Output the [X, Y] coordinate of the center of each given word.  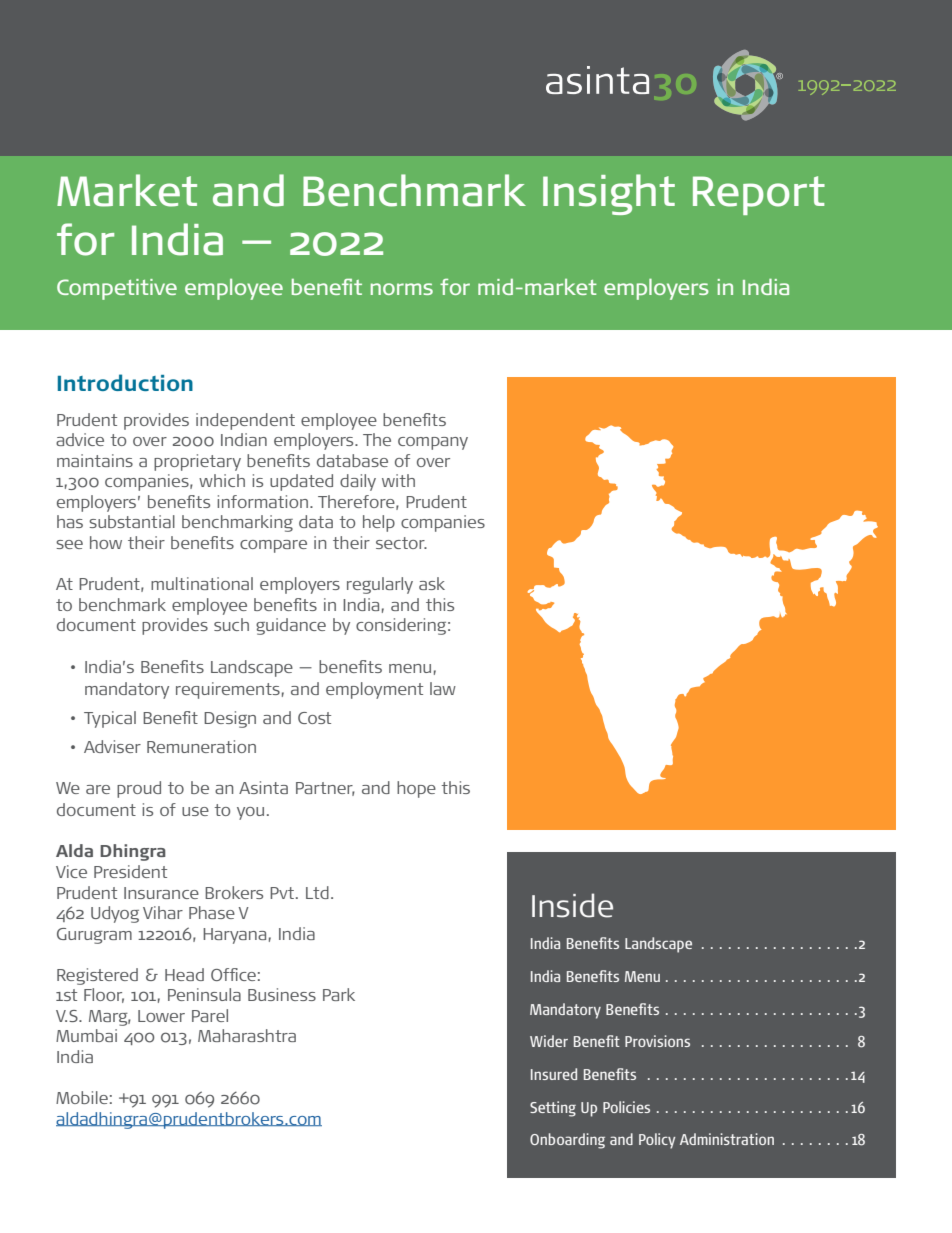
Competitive [117, 289]
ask [432, 583]
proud [139, 789]
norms [402, 289]
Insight [609, 194]
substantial [132, 521]
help [379, 523]
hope [416, 789]
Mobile [82, 1097]
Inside [572, 905]
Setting [553, 1109]
